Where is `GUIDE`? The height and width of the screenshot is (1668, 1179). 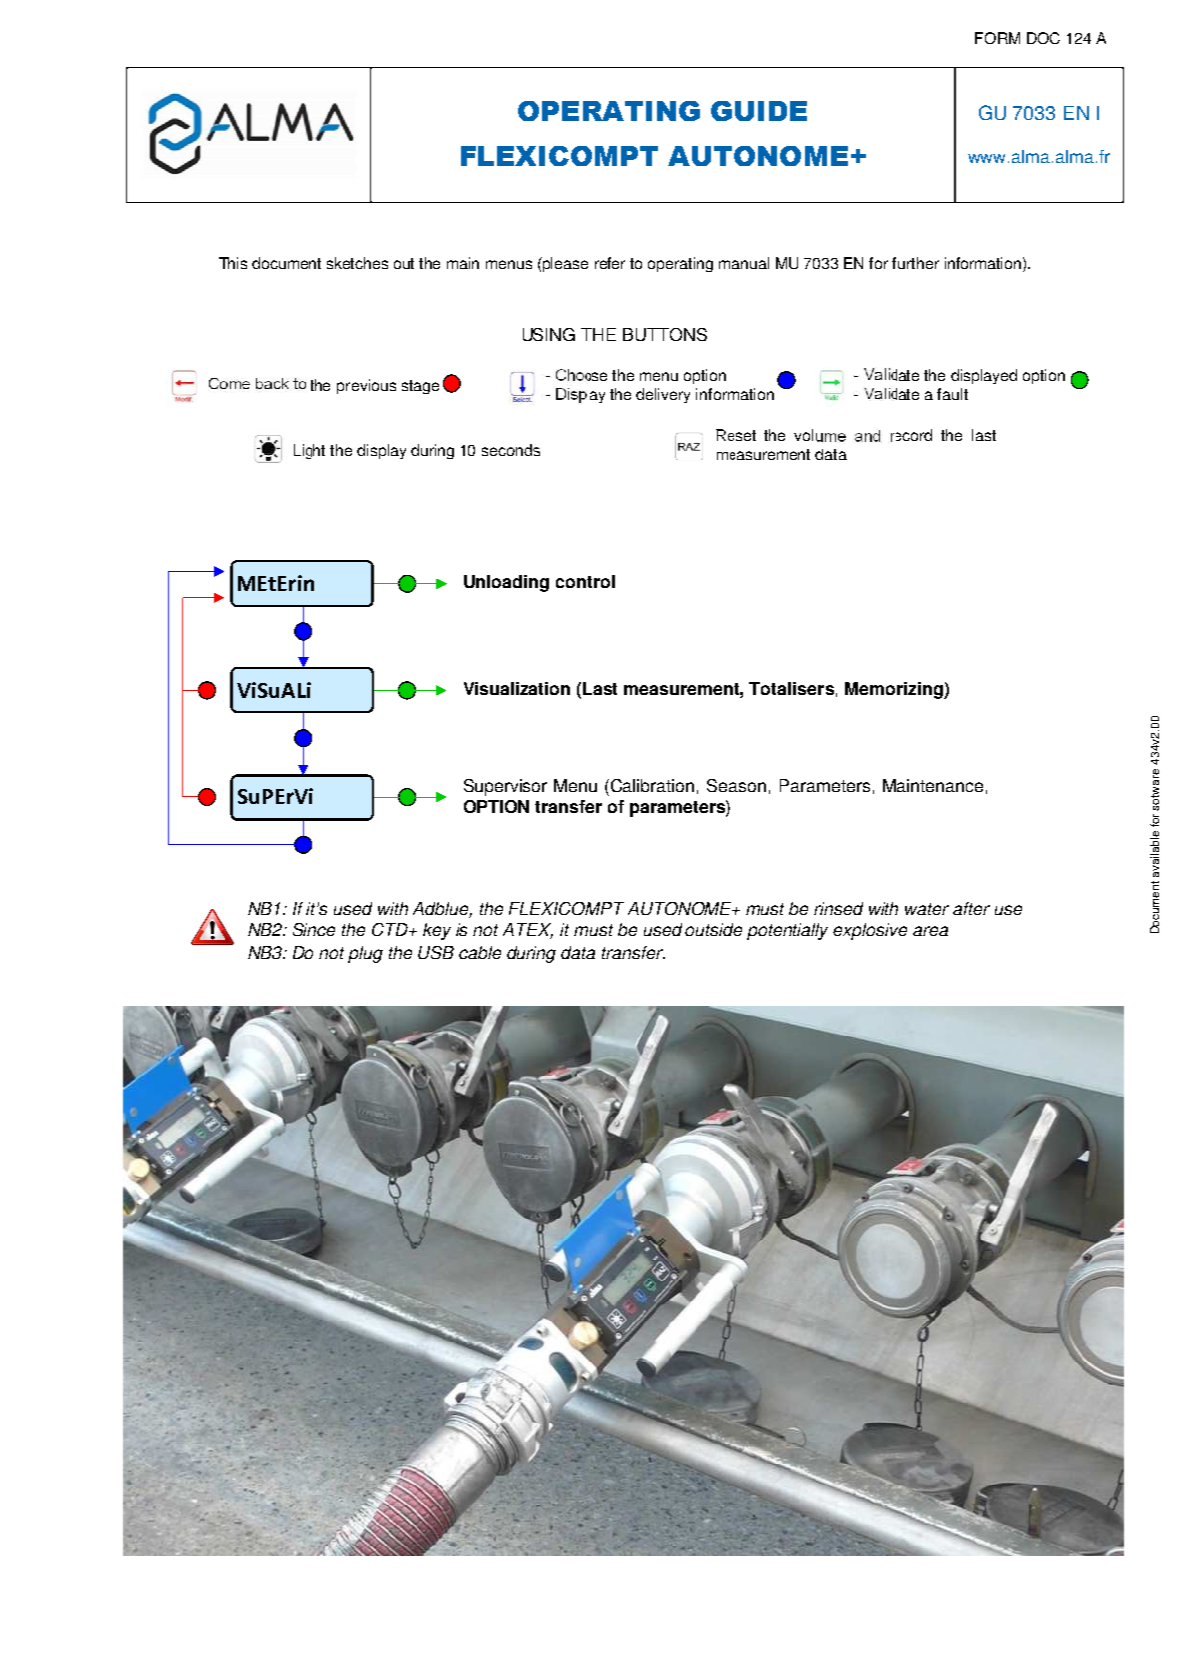
GUIDE is located at coordinates (759, 111).
